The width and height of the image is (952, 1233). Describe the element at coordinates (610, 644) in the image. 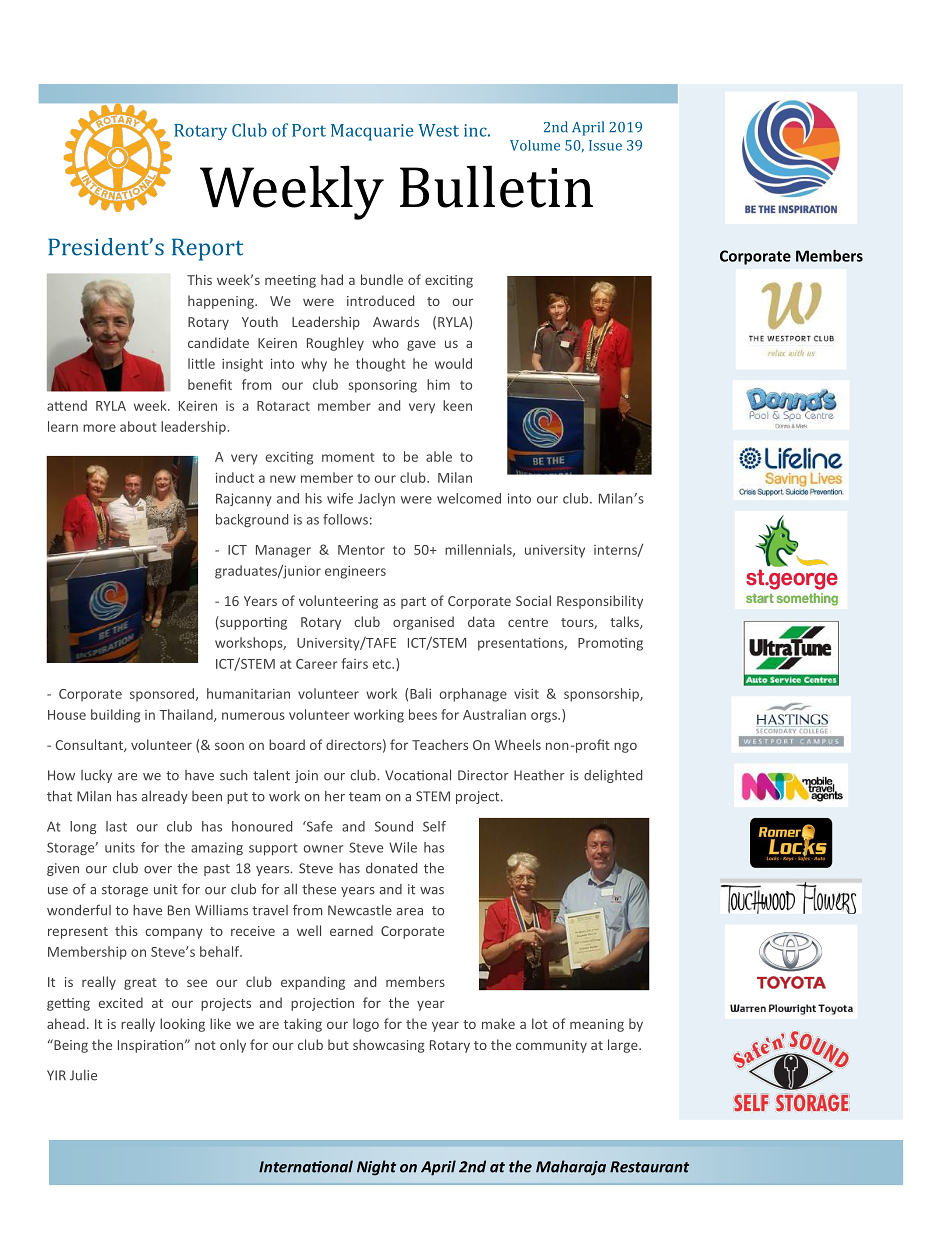

I see `Promoting` at that location.
